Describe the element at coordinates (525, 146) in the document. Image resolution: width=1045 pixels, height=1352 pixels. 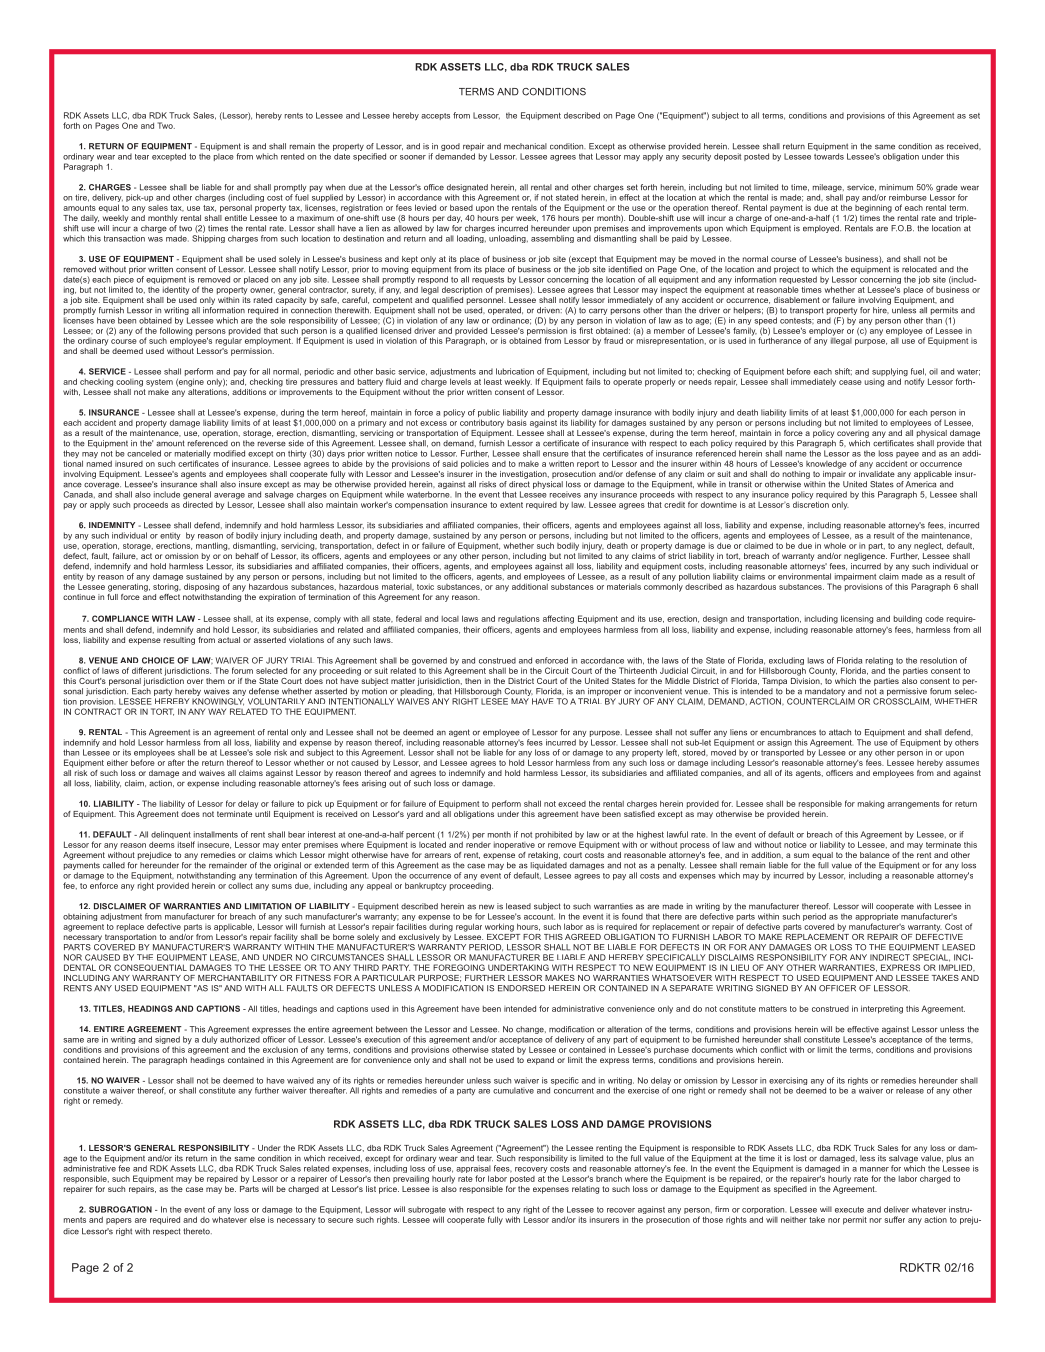
I see `mechanical` at that location.
